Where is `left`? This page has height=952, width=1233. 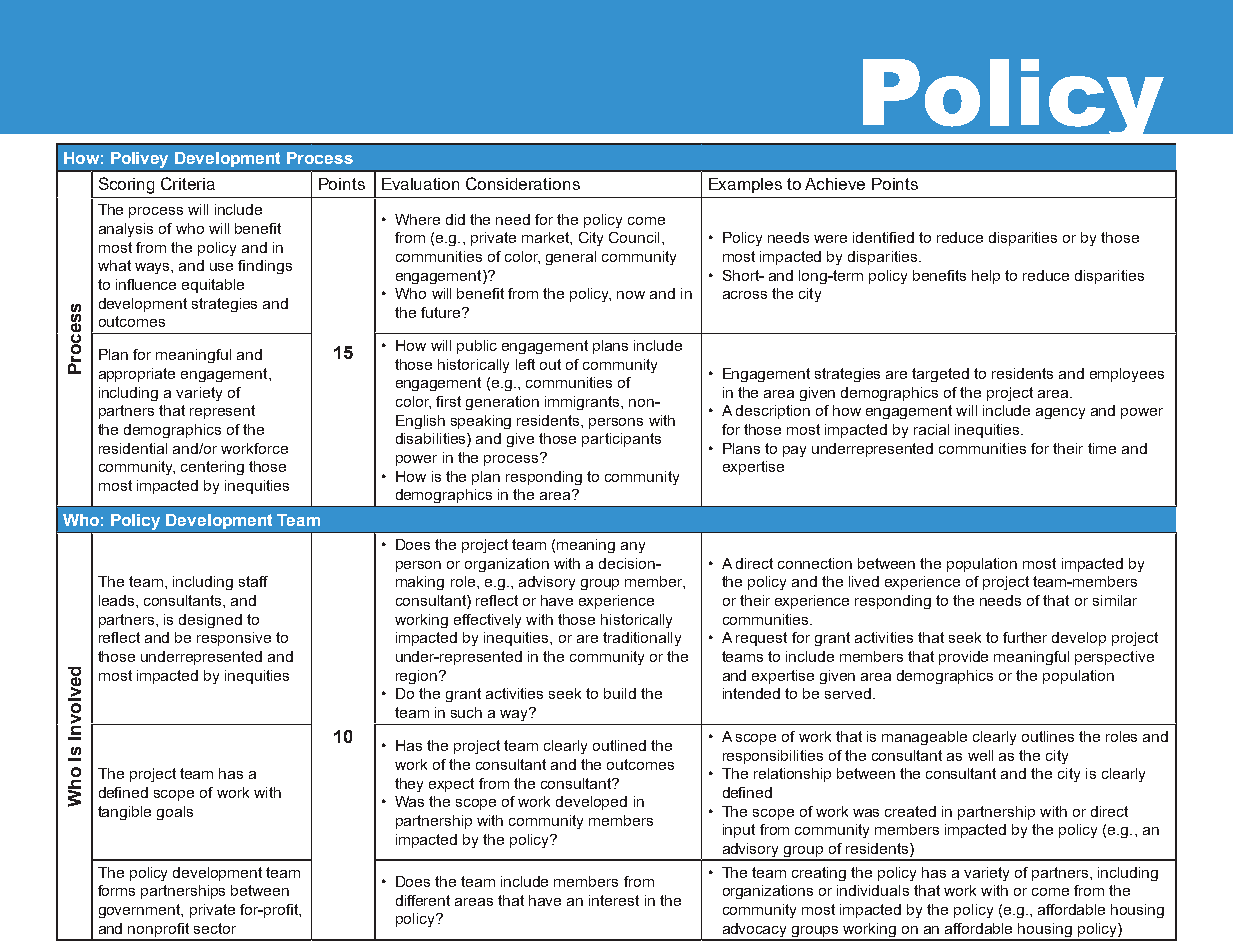 left is located at coordinates (525, 364).
